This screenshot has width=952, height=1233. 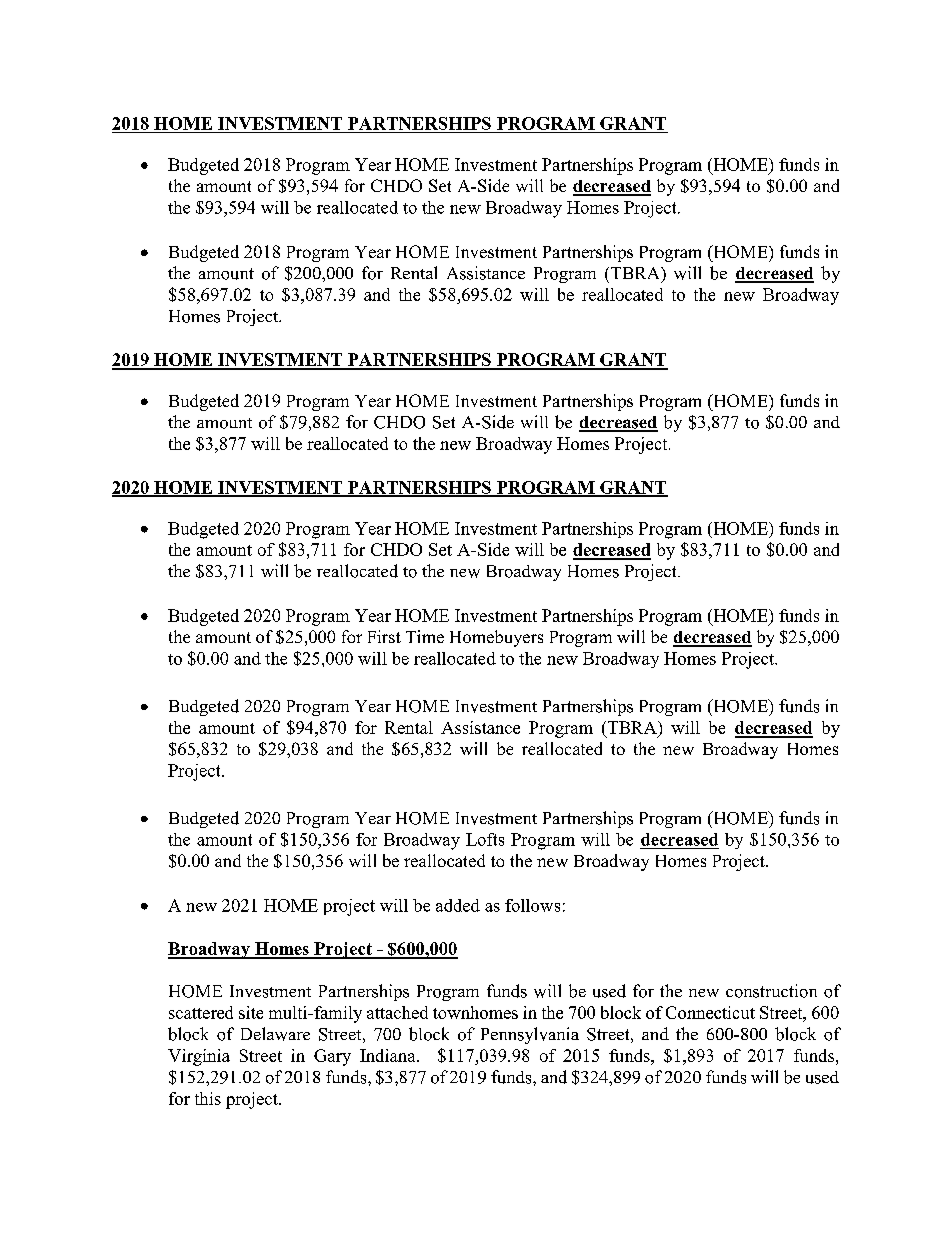 I want to click on Time, so click(x=425, y=636).
